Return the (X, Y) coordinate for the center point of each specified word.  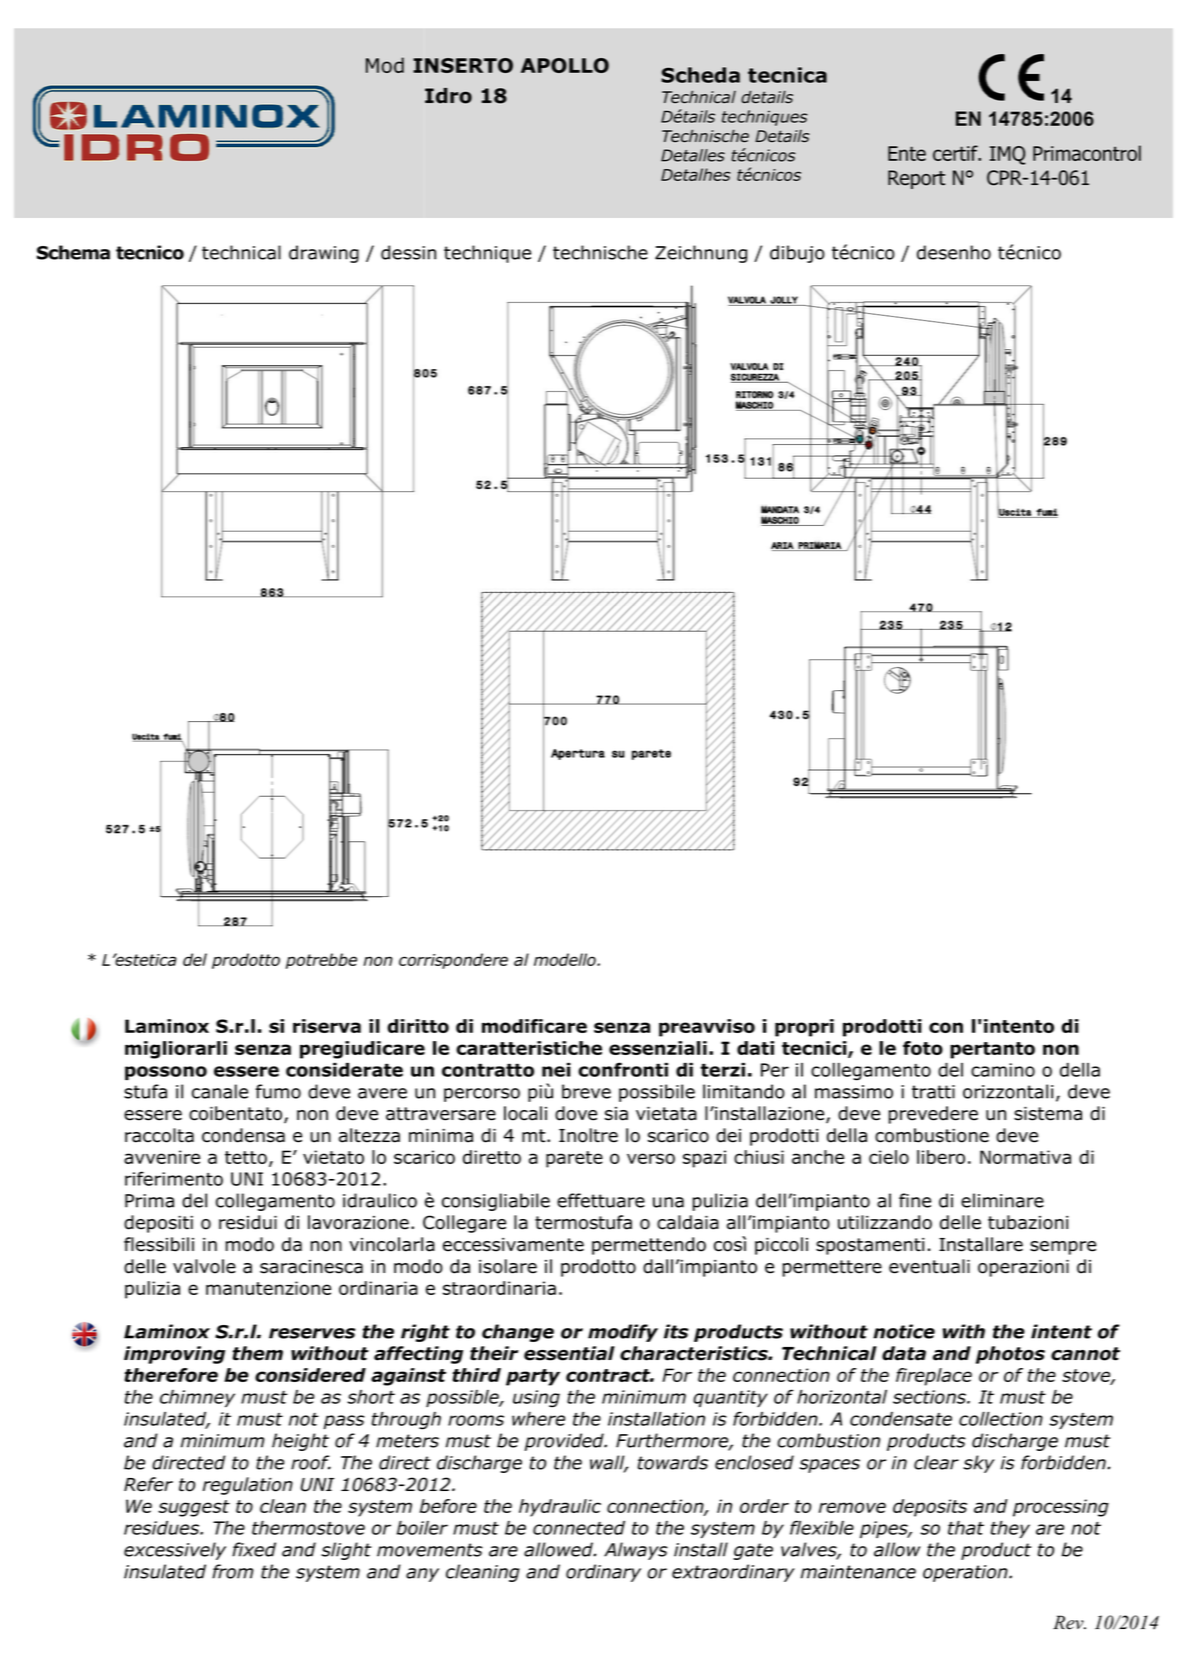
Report (916, 179)
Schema (73, 252)
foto (923, 1048)
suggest (194, 1508)
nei (556, 1070)
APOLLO (565, 65)
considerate (344, 1070)
